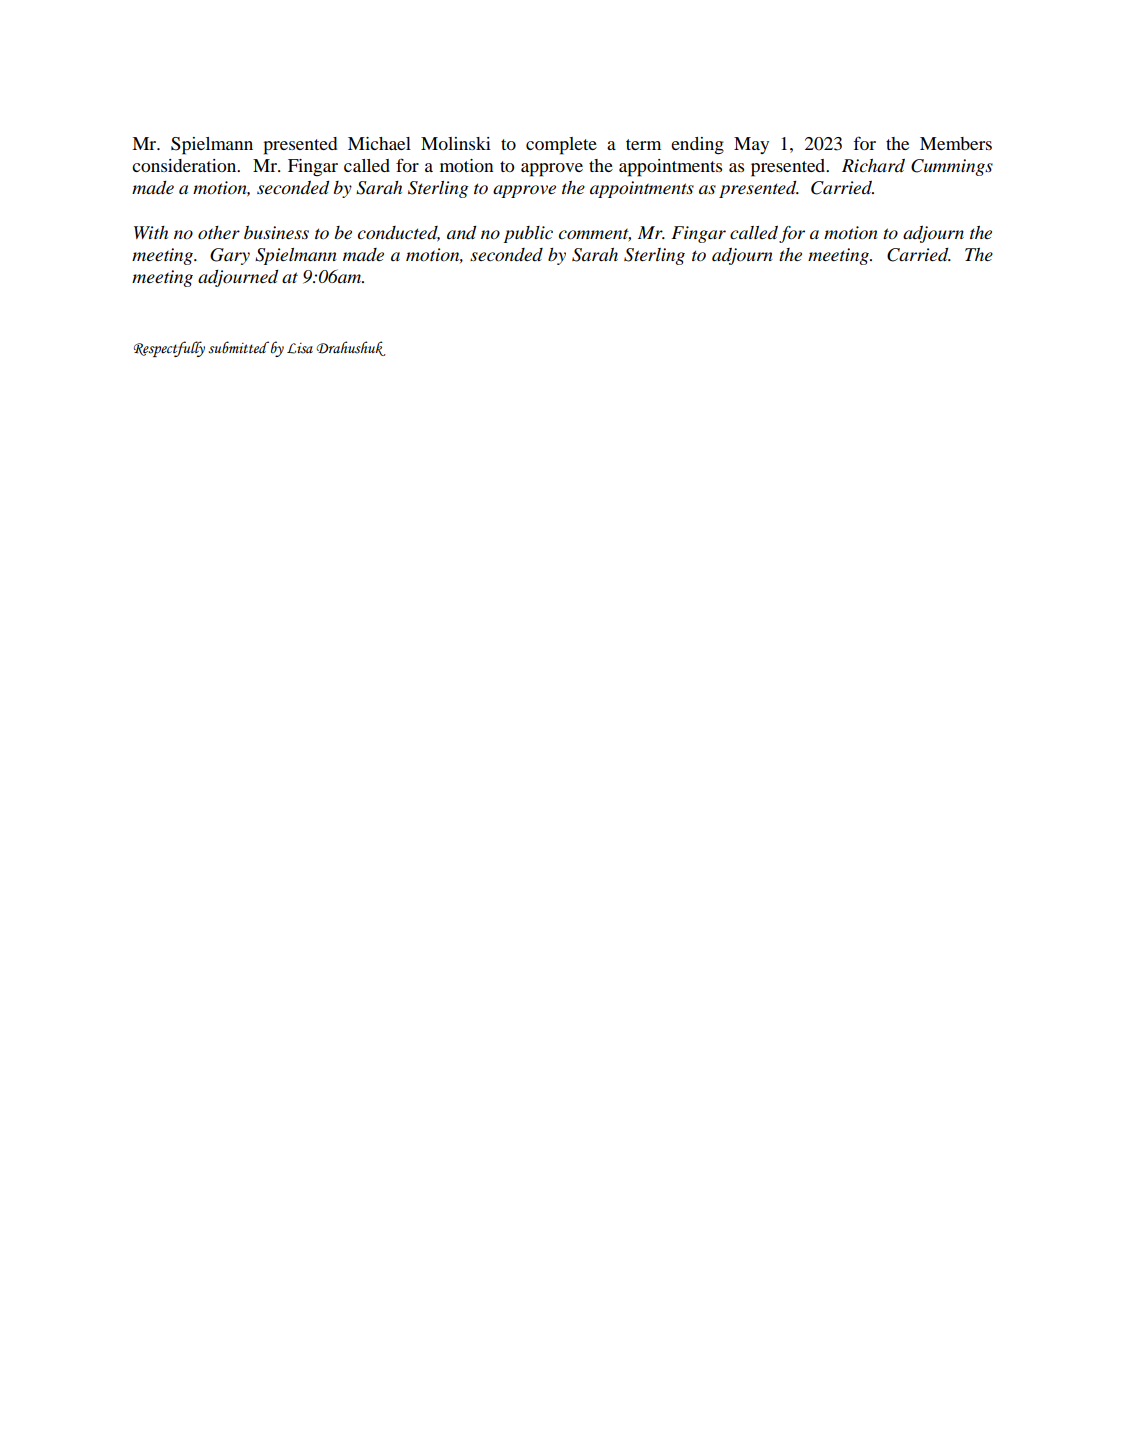 Image resolution: width=1125 pixels, height=1456 pixels. I want to click on Gary, so click(230, 256).
